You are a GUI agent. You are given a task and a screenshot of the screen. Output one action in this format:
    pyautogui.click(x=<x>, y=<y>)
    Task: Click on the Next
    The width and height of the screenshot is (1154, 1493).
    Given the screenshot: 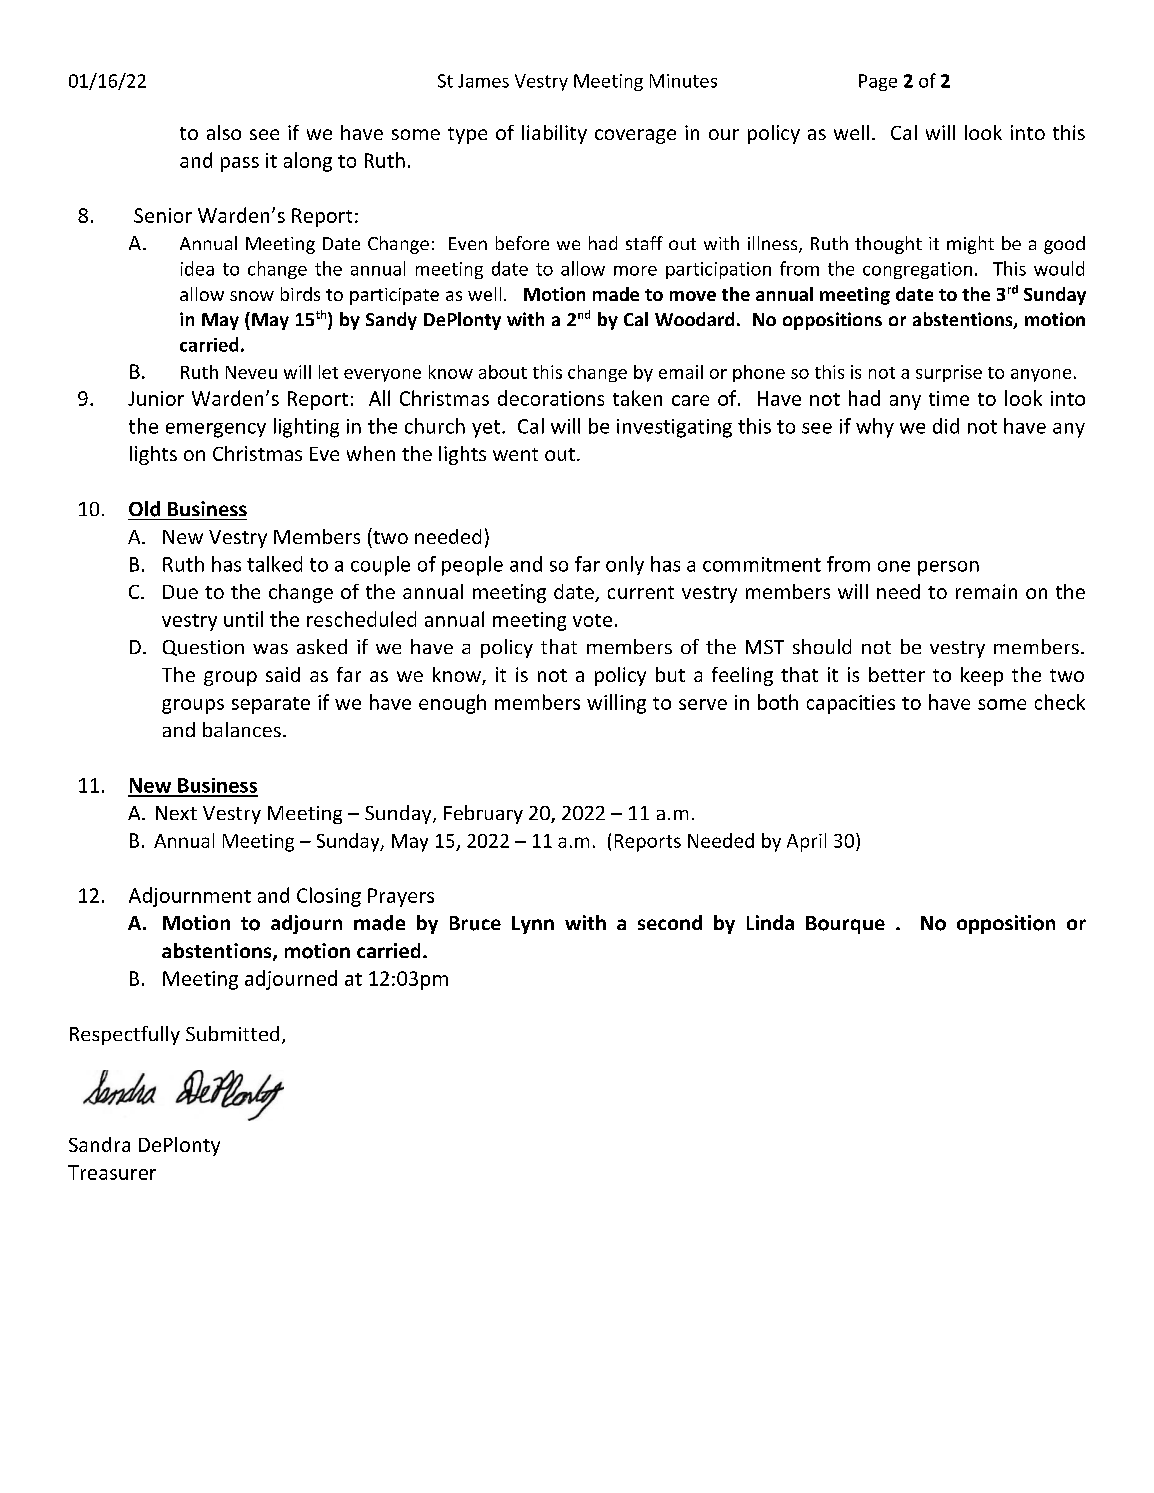 What is the action you would take?
    pyautogui.click(x=176, y=813)
